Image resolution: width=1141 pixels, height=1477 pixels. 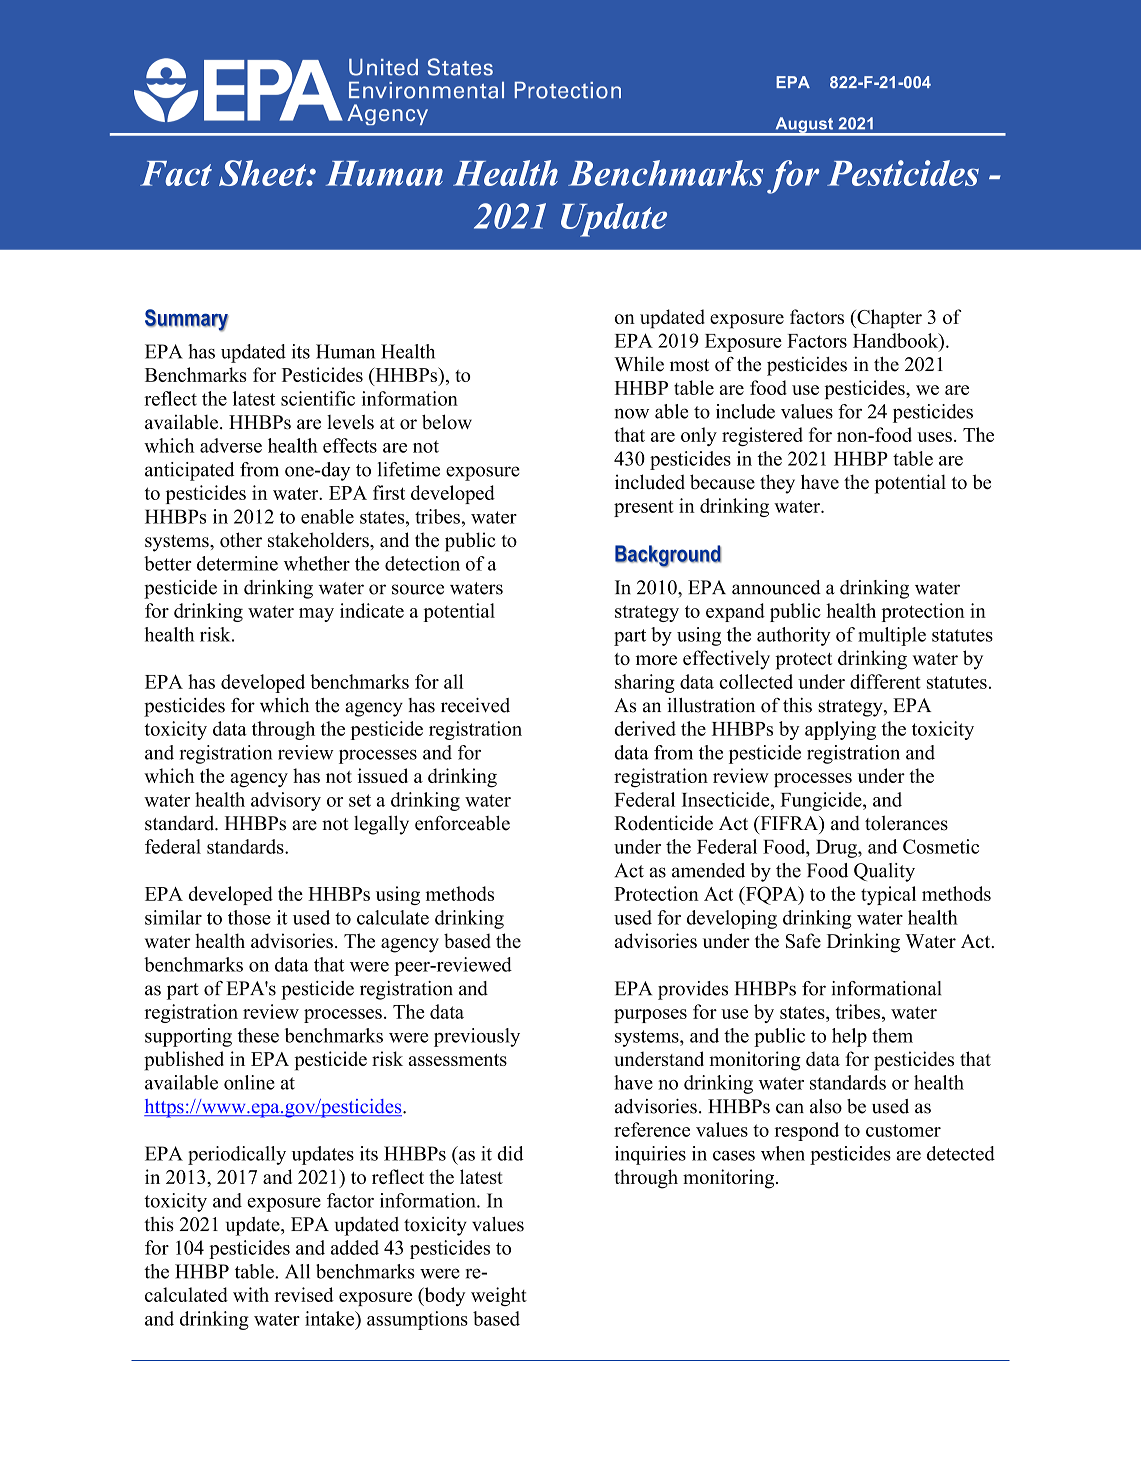 What do you see at coordinates (645, 728) in the screenshot?
I see `derived` at bounding box center [645, 728].
